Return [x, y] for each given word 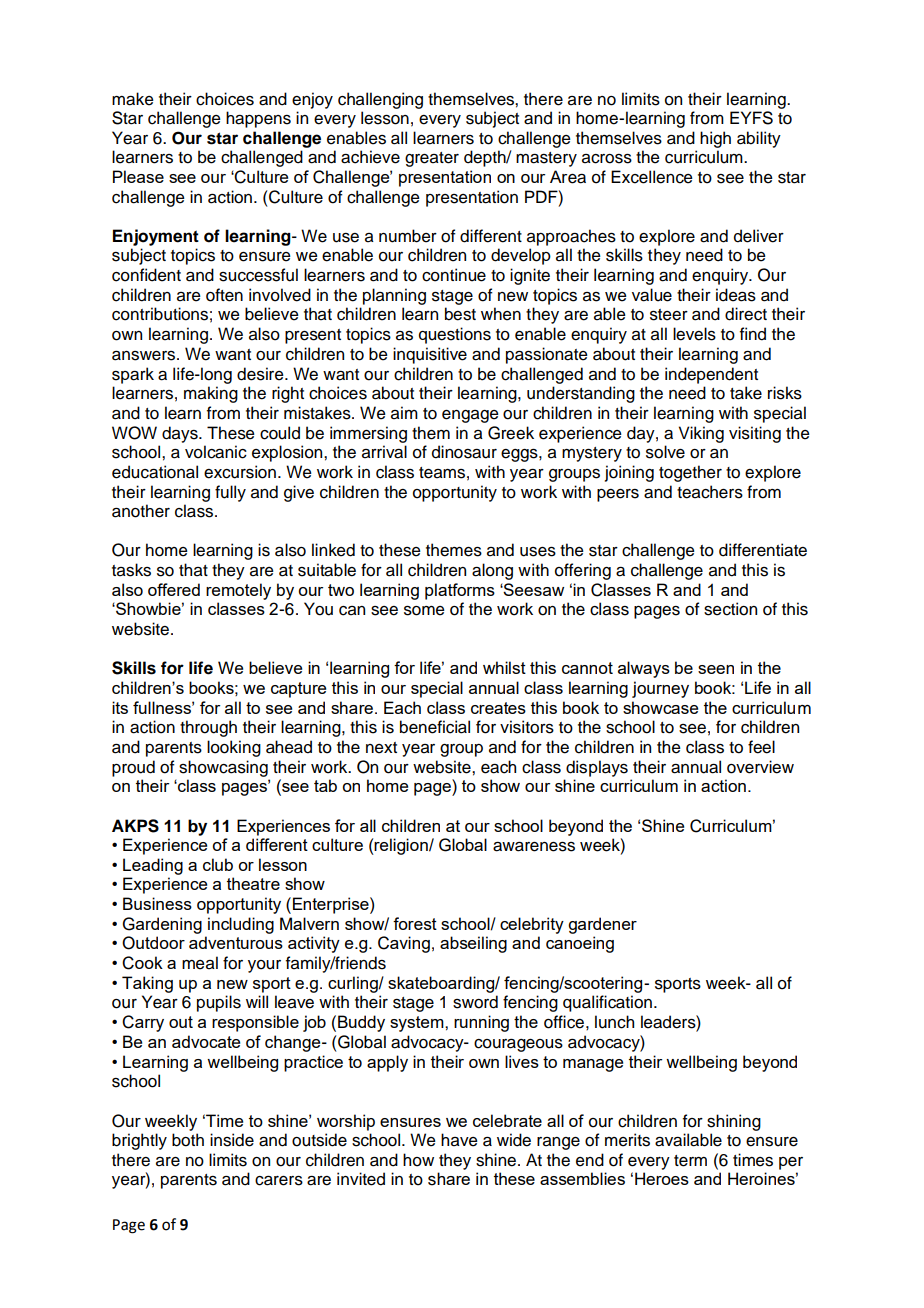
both [188, 1140]
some [424, 611]
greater [432, 159]
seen [716, 669]
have [459, 1140]
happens [258, 119]
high [715, 139]
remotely [238, 591]
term [690, 1161]
